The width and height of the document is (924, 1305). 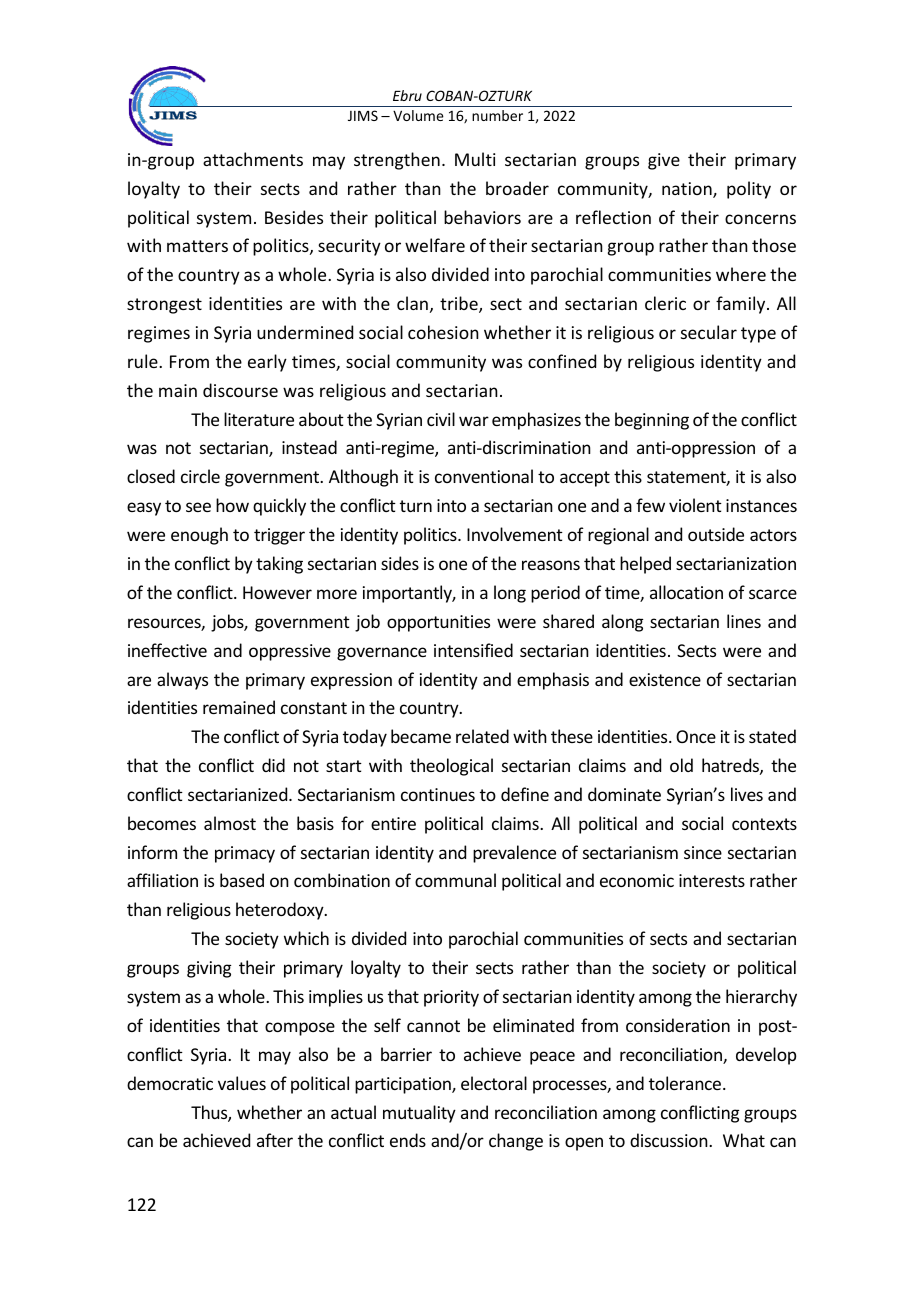 I want to click on values, so click(x=242, y=1083).
